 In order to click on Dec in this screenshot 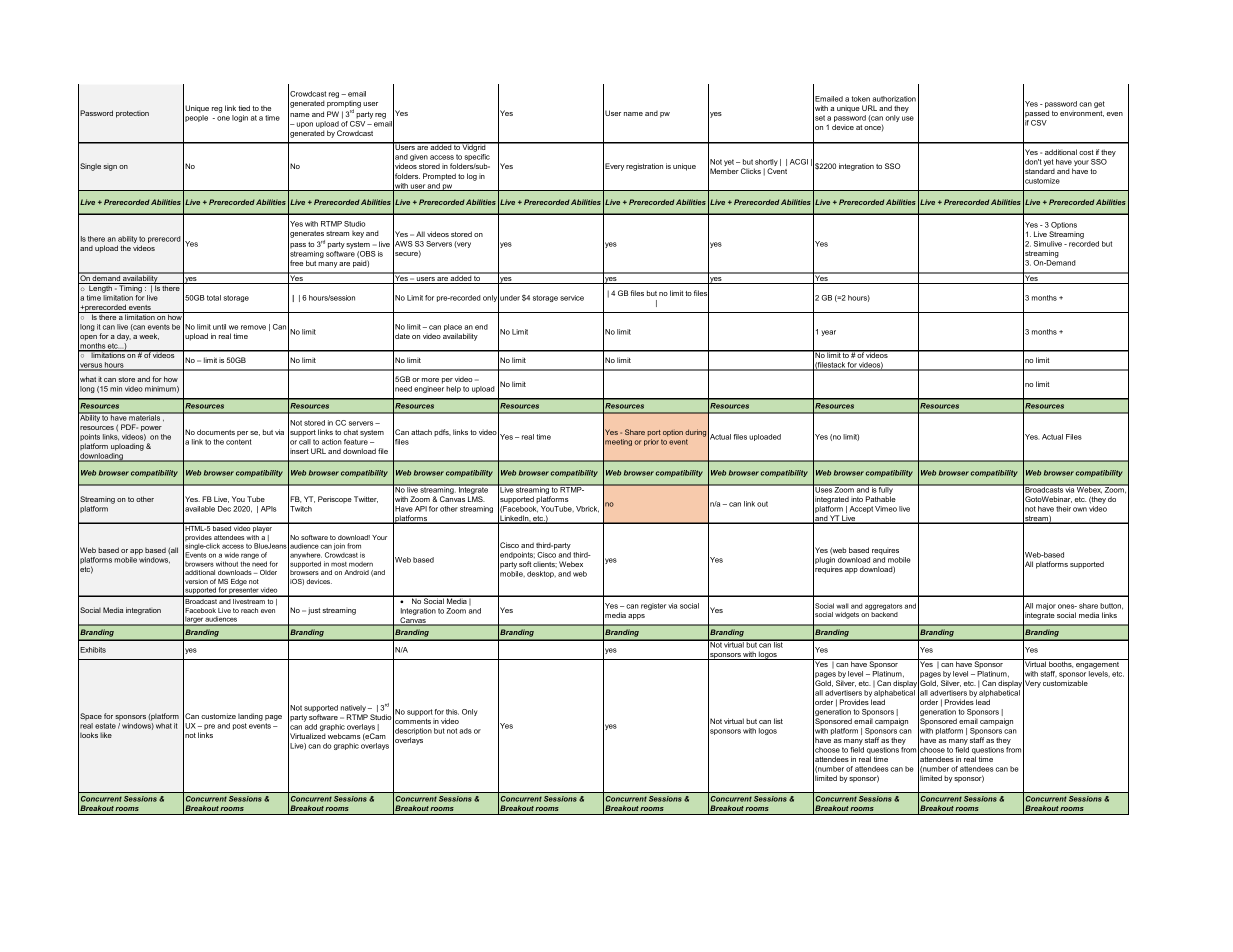, I will do `click(224, 509)`.
